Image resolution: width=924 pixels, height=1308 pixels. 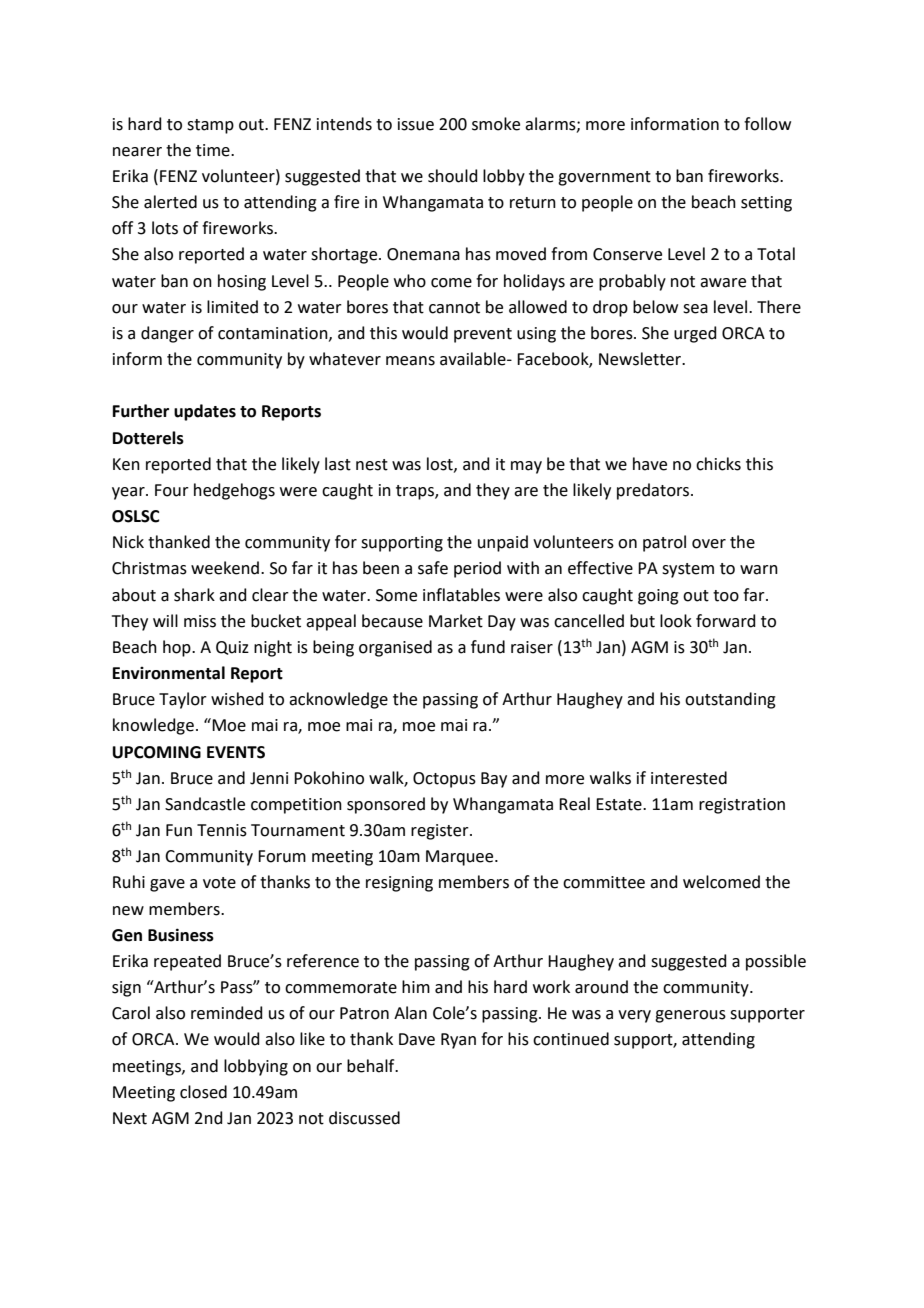 What do you see at coordinates (494, 780) in the document?
I see `Bay` at bounding box center [494, 780].
